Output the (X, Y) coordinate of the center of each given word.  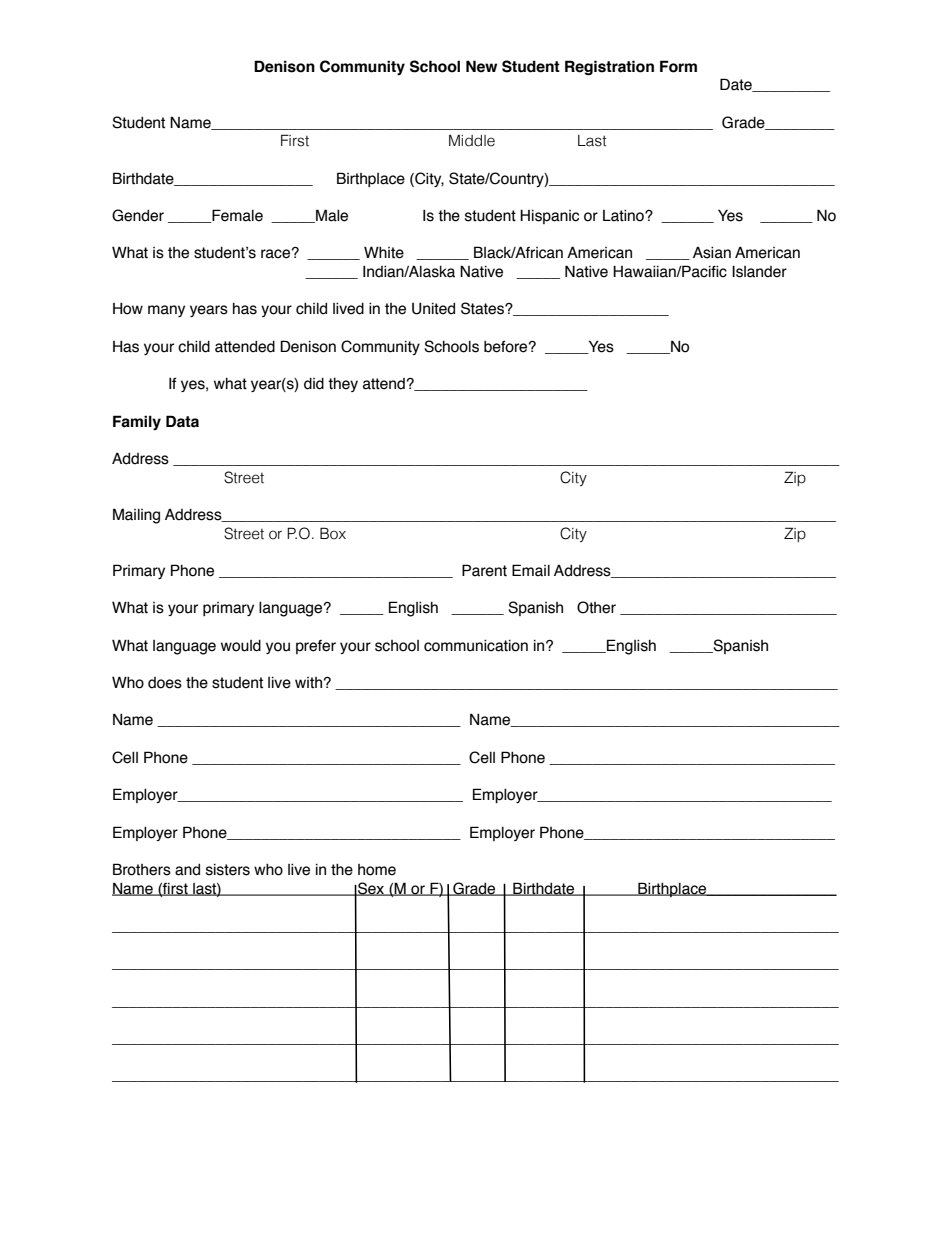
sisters (228, 870)
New (481, 66)
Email (531, 570)
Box (333, 533)
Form (678, 66)
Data (182, 421)
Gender (138, 215)
